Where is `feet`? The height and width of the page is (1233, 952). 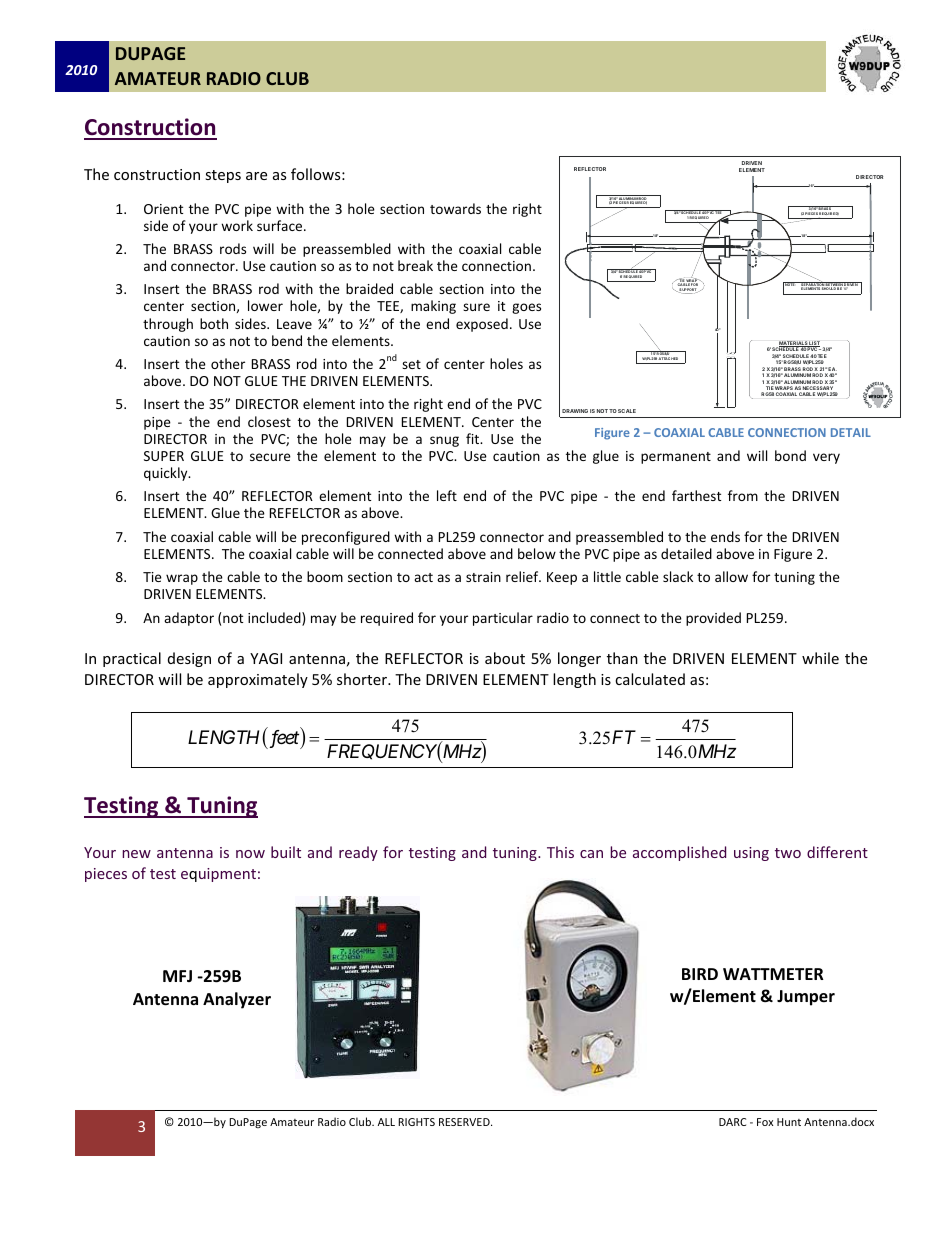 feet is located at coordinates (283, 739).
